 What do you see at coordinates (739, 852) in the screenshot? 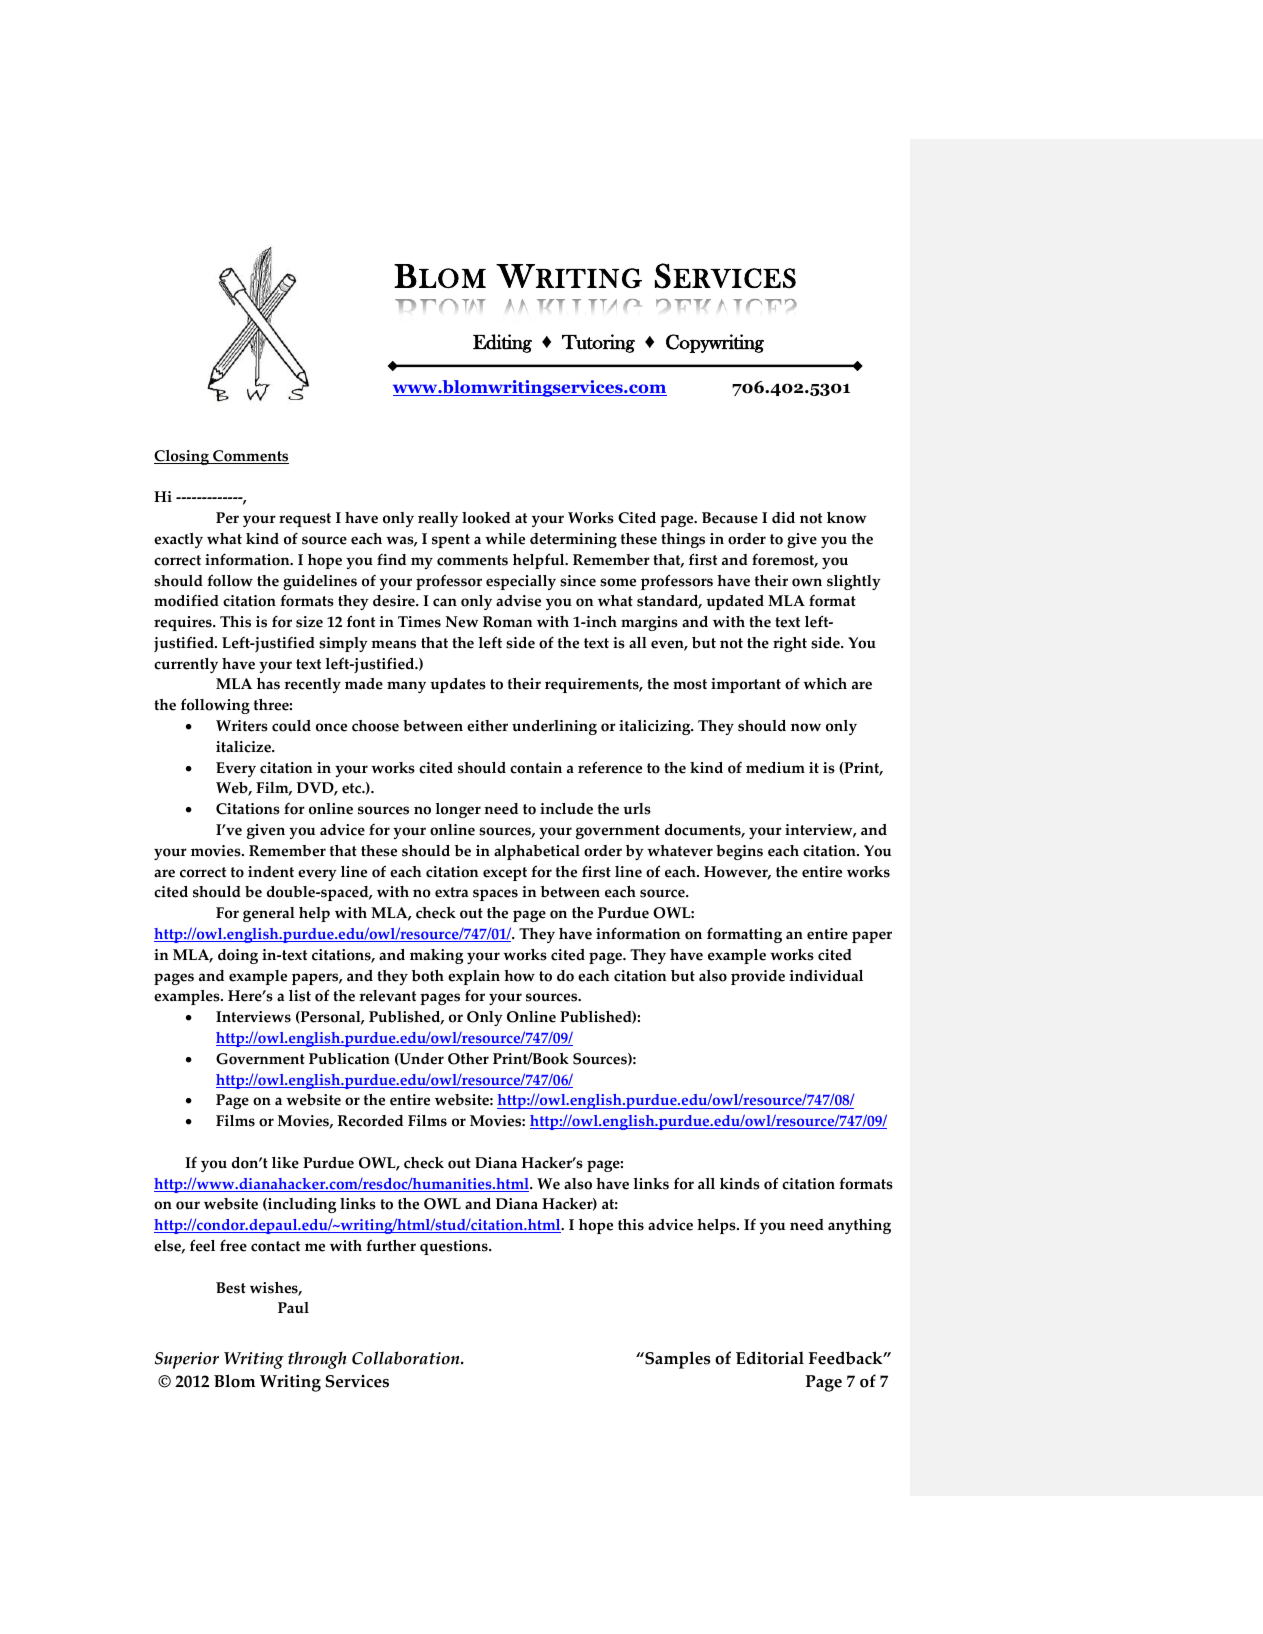
I see `begins` at bounding box center [739, 852].
